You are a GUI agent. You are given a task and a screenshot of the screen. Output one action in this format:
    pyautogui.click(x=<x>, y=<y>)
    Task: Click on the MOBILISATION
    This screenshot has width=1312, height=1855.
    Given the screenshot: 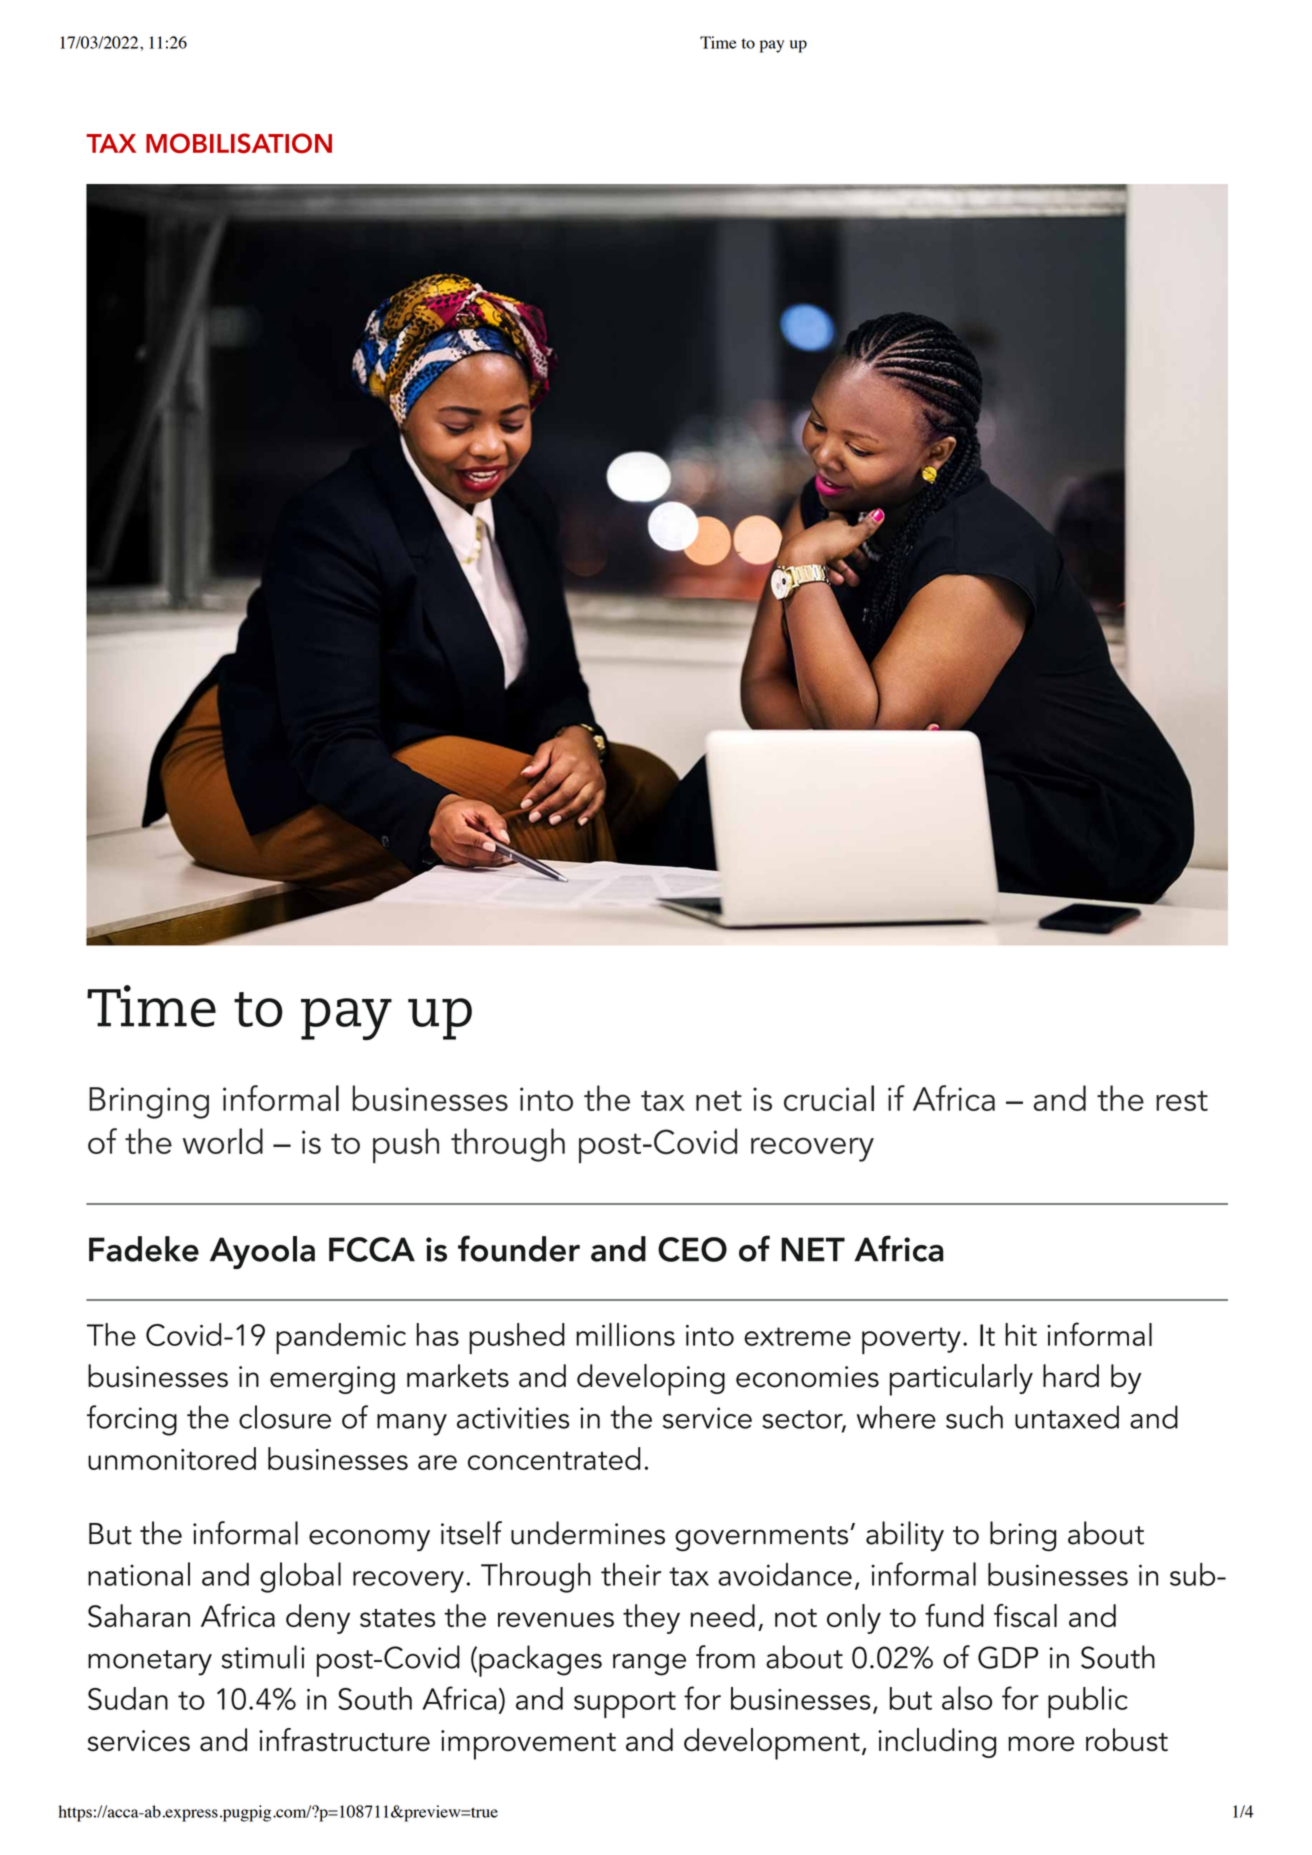 What is the action you would take?
    pyautogui.click(x=239, y=143)
